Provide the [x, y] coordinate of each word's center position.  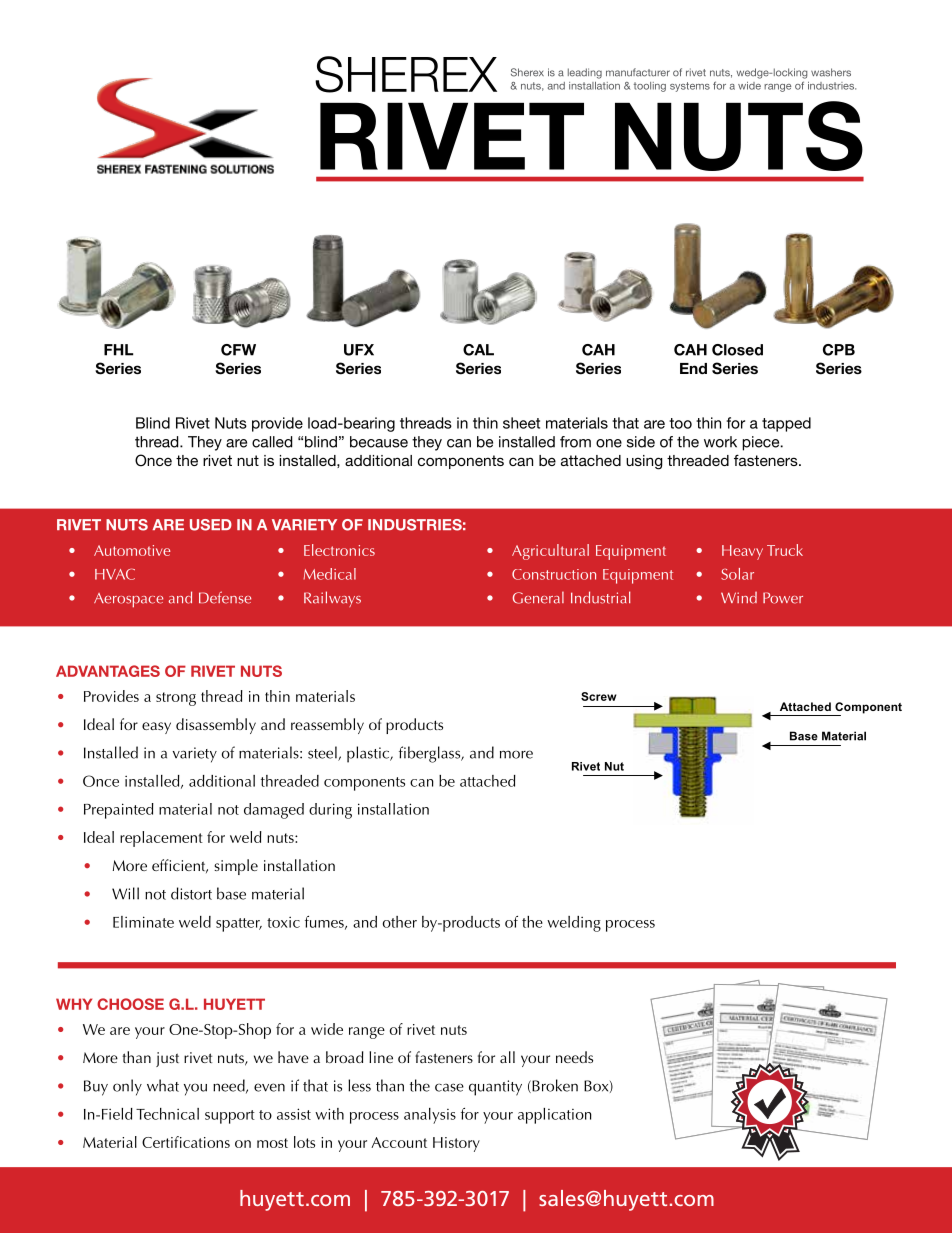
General [538, 597]
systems [690, 87]
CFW [238, 350]
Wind [739, 598]
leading [585, 73]
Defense [225, 597]
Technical [167, 1114]
